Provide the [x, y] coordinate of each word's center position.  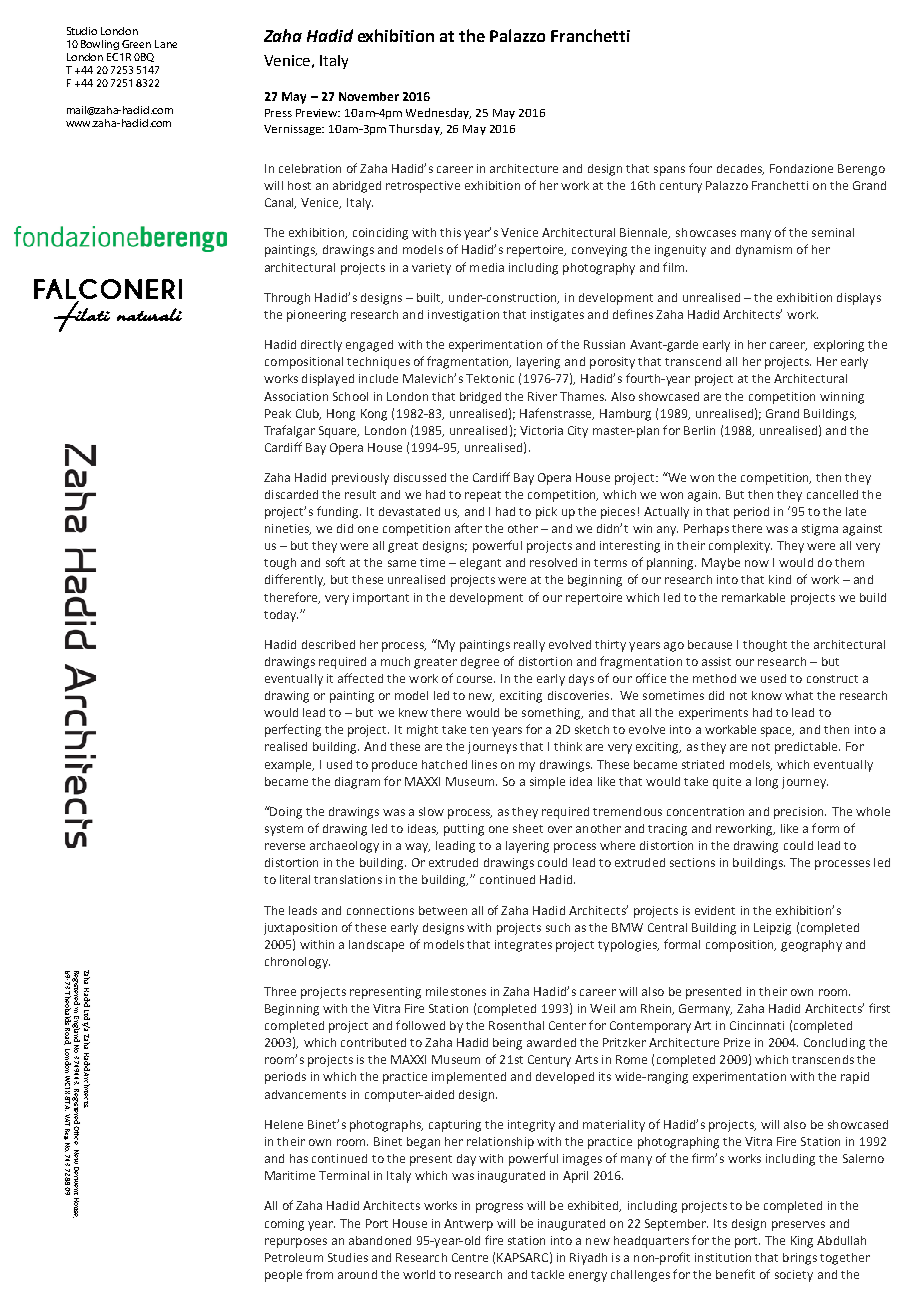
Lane [166, 44]
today [281, 616]
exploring [839, 346]
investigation [463, 316]
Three [280, 991]
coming [284, 1225]
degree [480, 663]
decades [740, 169]
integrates [523, 946]
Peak [278, 413]
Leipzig [772, 929]
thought [765, 646]
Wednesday [438, 113]
